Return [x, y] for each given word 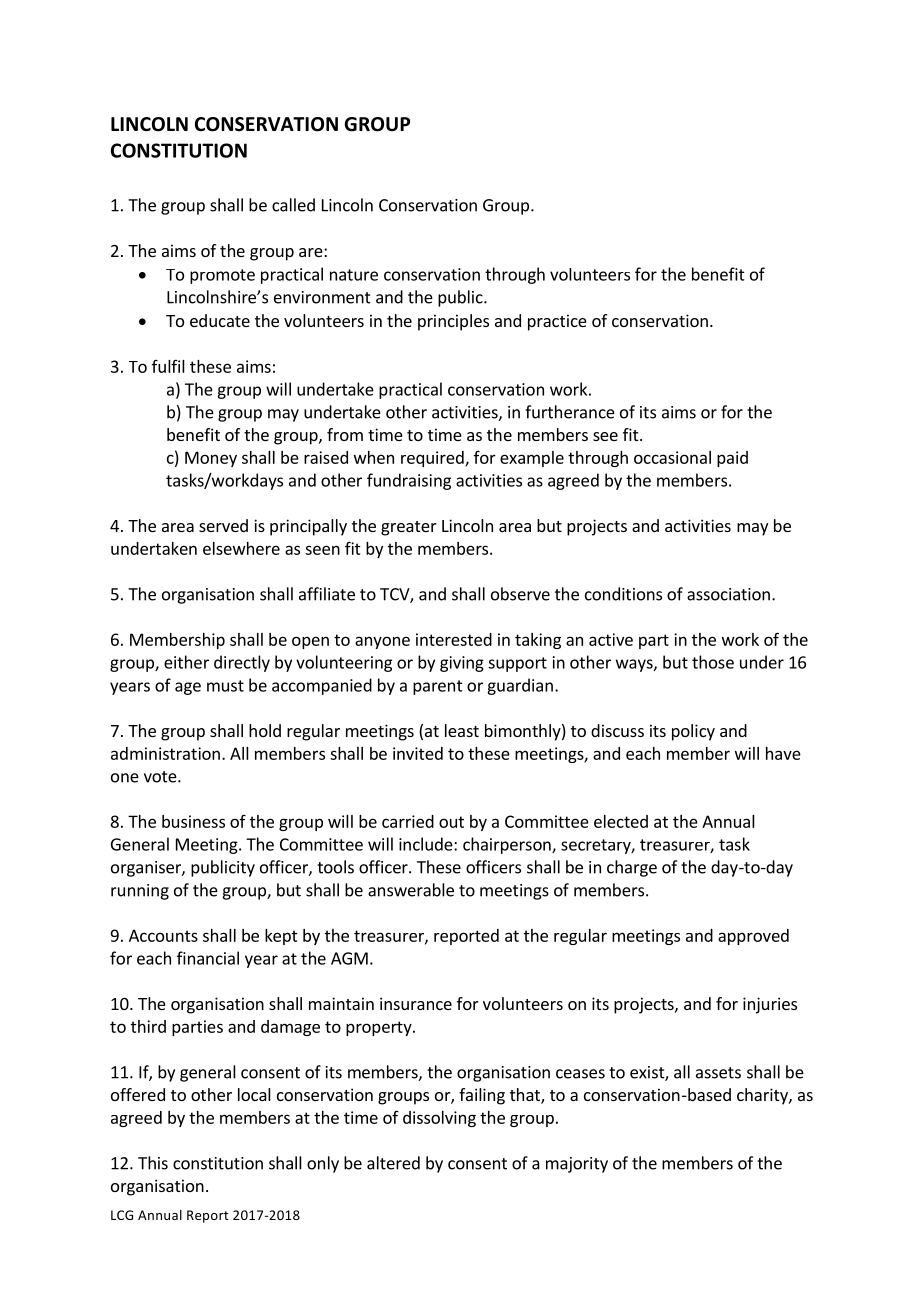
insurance [416, 1003]
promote [222, 276]
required [433, 459]
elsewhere [241, 548]
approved [753, 937]
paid [732, 459]
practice [557, 322]
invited [418, 753]
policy [693, 732]
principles [453, 322]
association [728, 594]
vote [161, 777]
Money [211, 459]
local [254, 1094]
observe [520, 594]
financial [208, 958]
